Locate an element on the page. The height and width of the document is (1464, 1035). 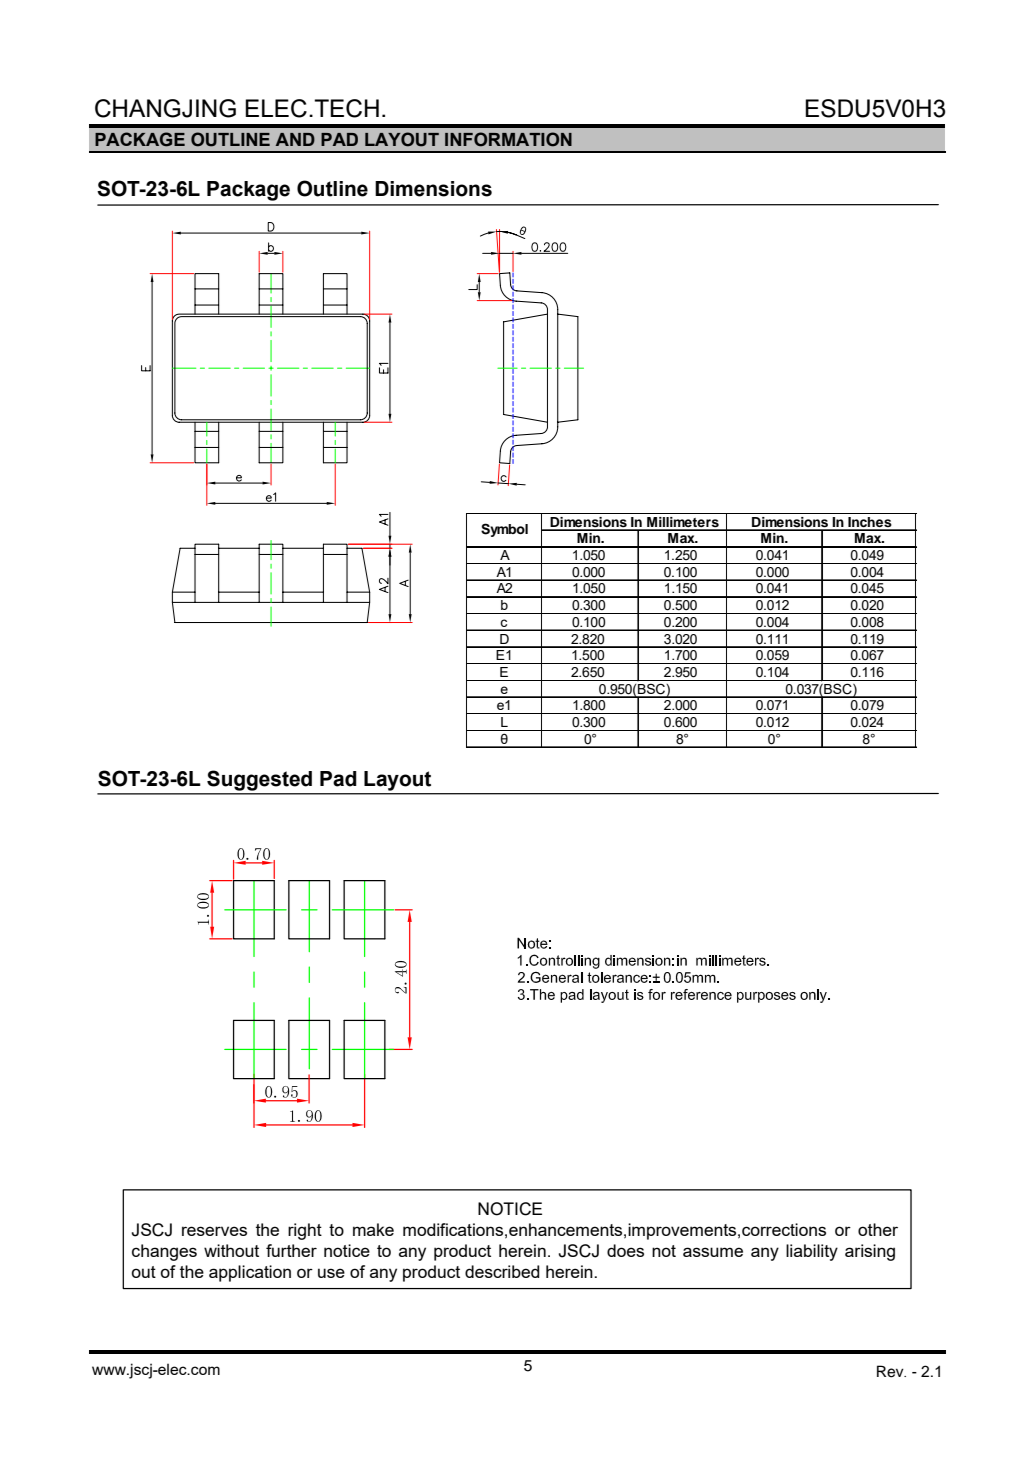
make is located at coordinates (373, 1229).
